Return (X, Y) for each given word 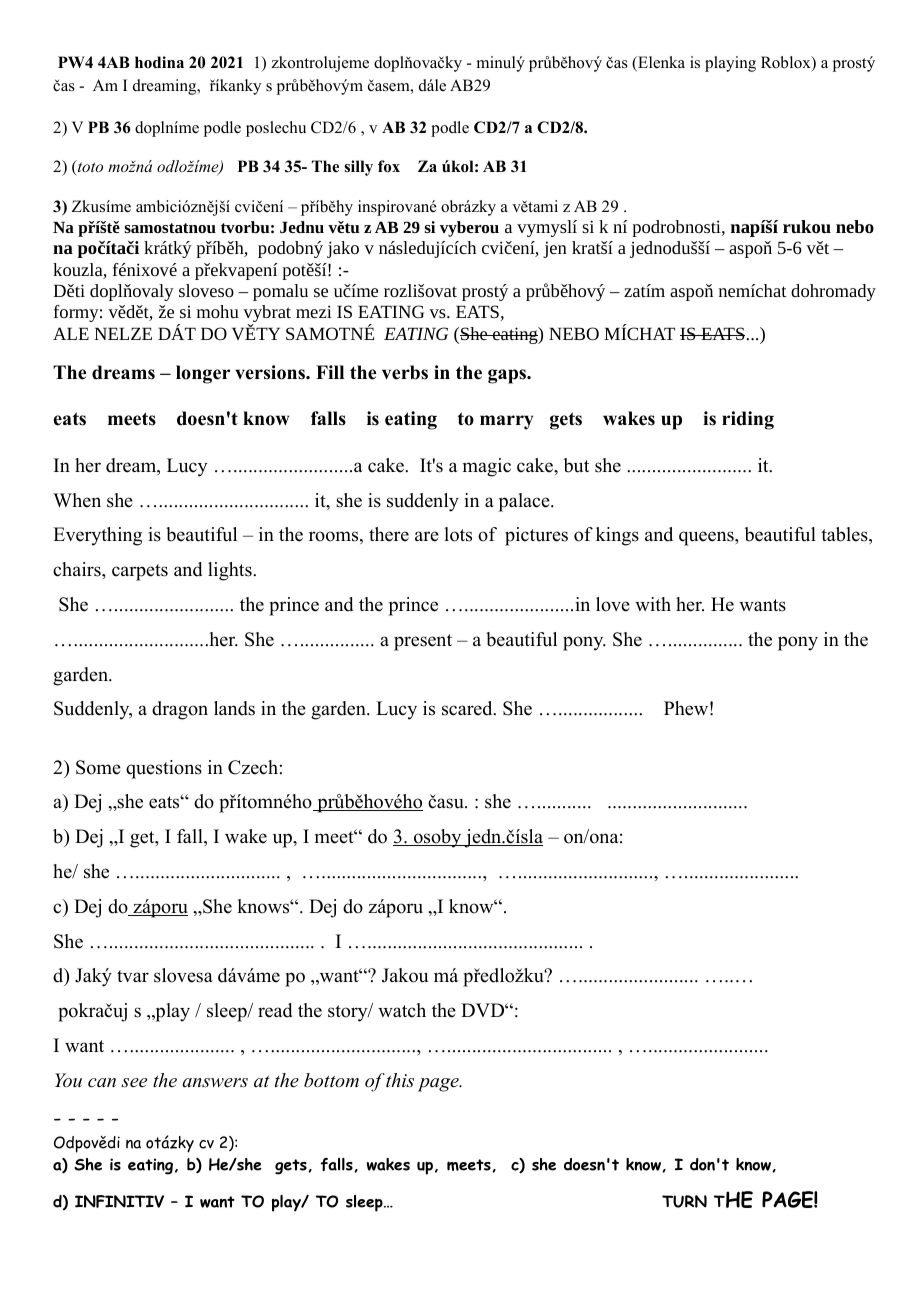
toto (90, 167)
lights (231, 571)
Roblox (787, 64)
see (134, 1083)
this (400, 1080)
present (423, 642)
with (653, 604)
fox (389, 166)
